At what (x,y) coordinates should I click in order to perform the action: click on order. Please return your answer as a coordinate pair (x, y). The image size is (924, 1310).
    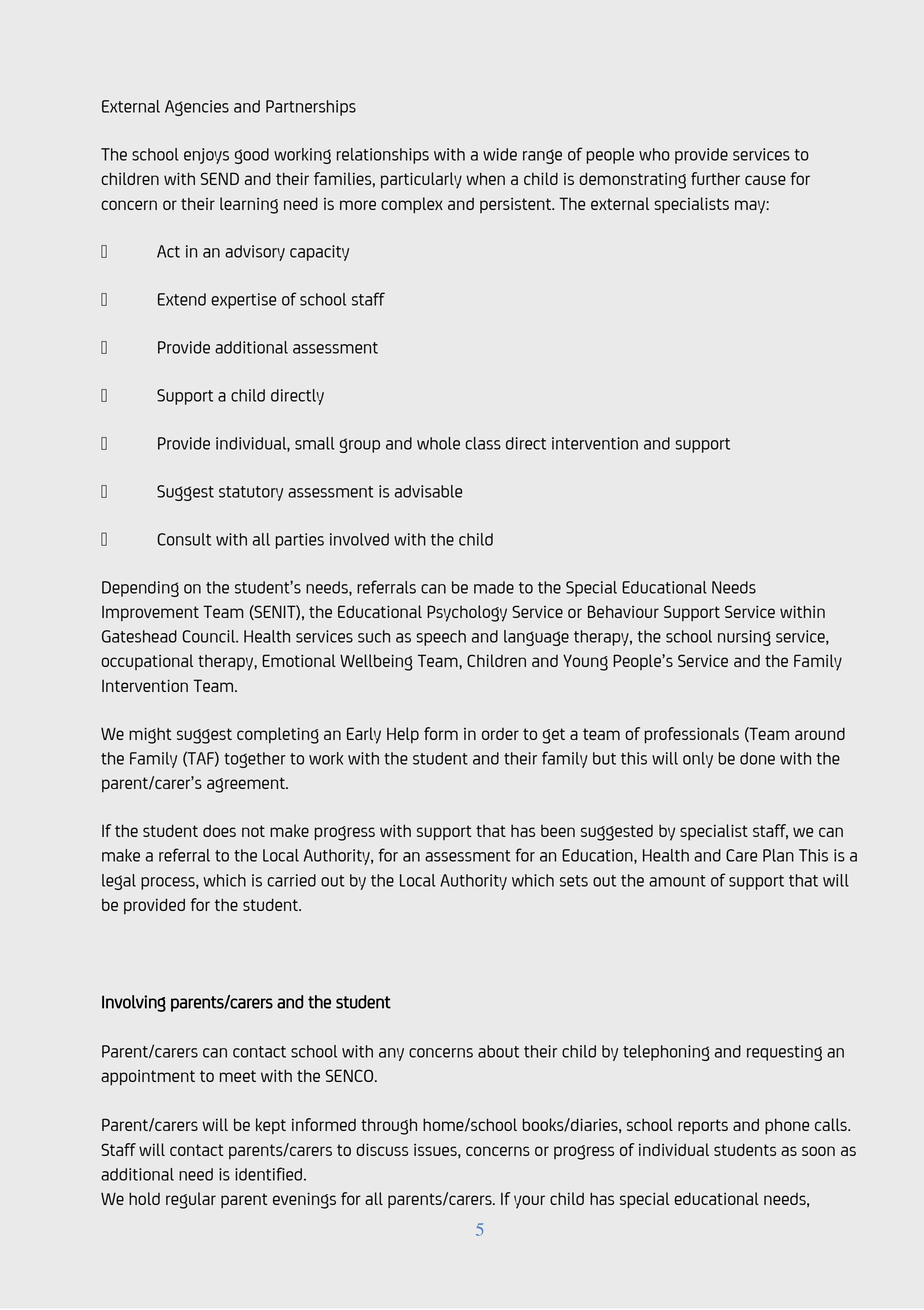
    Looking at the image, I should click on (500, 734).
